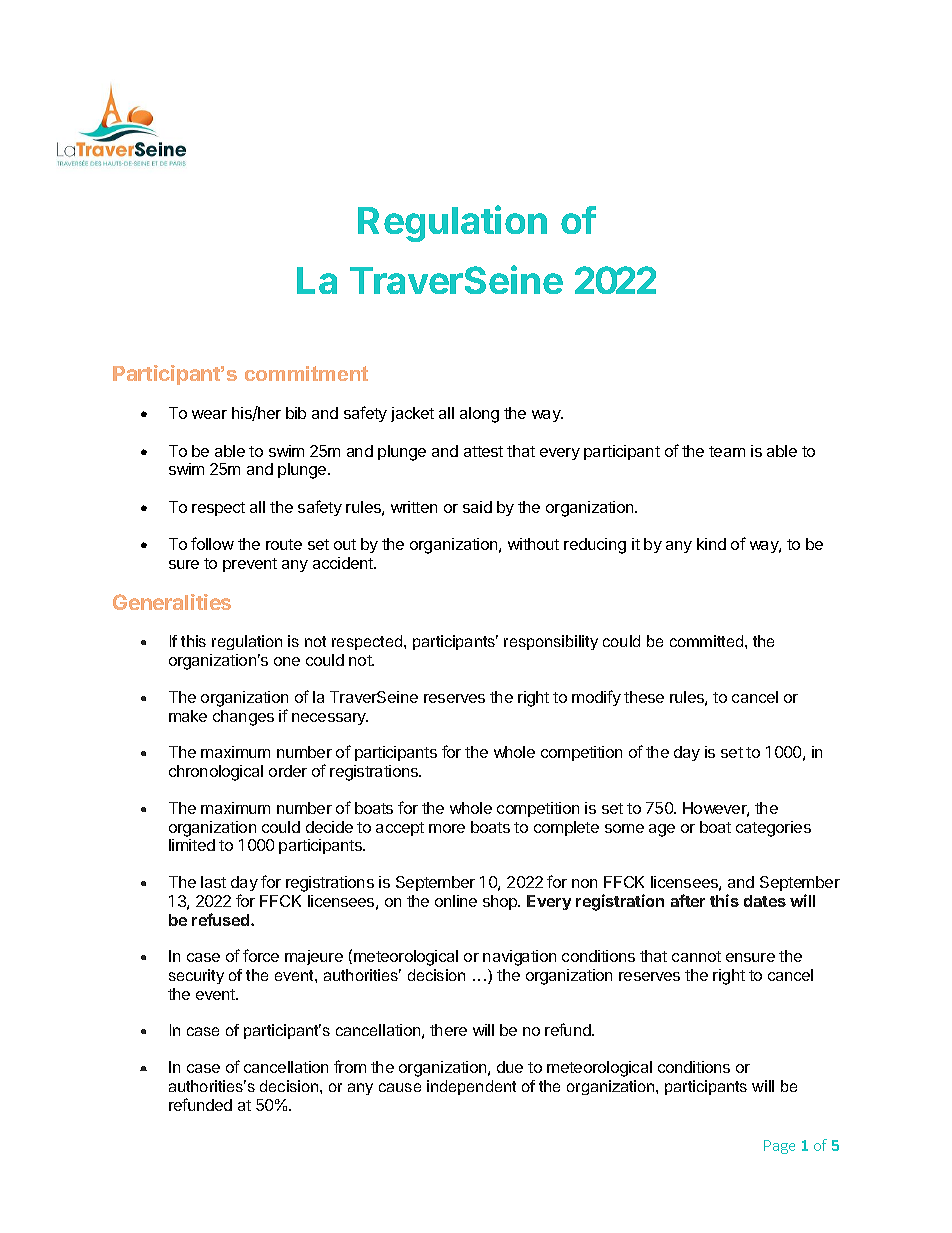 This image has width=952, height=1233. I want to click on without, so click(533, 544).
